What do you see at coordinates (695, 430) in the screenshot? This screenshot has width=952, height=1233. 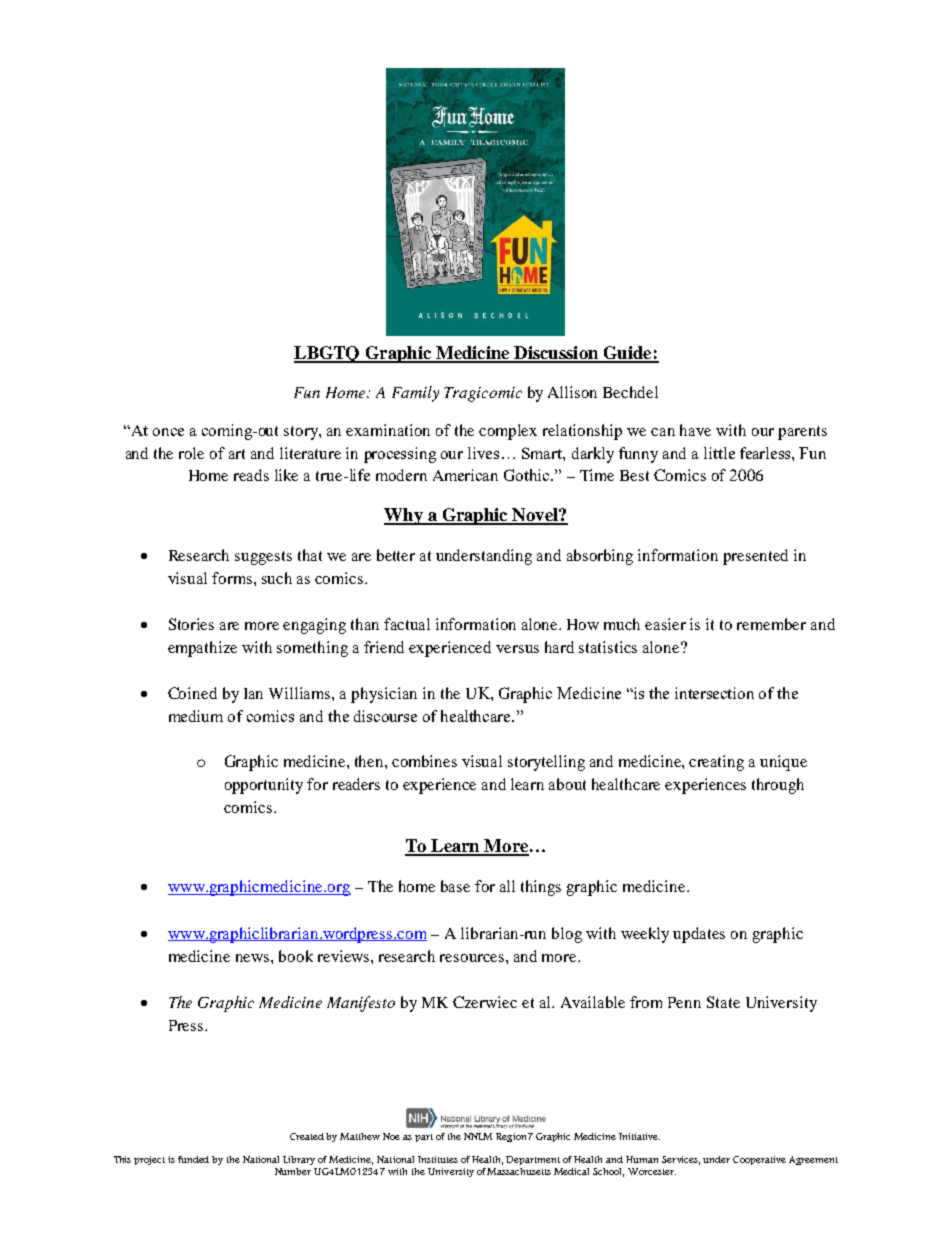 I see `have` at bounding box center [695, 430].
